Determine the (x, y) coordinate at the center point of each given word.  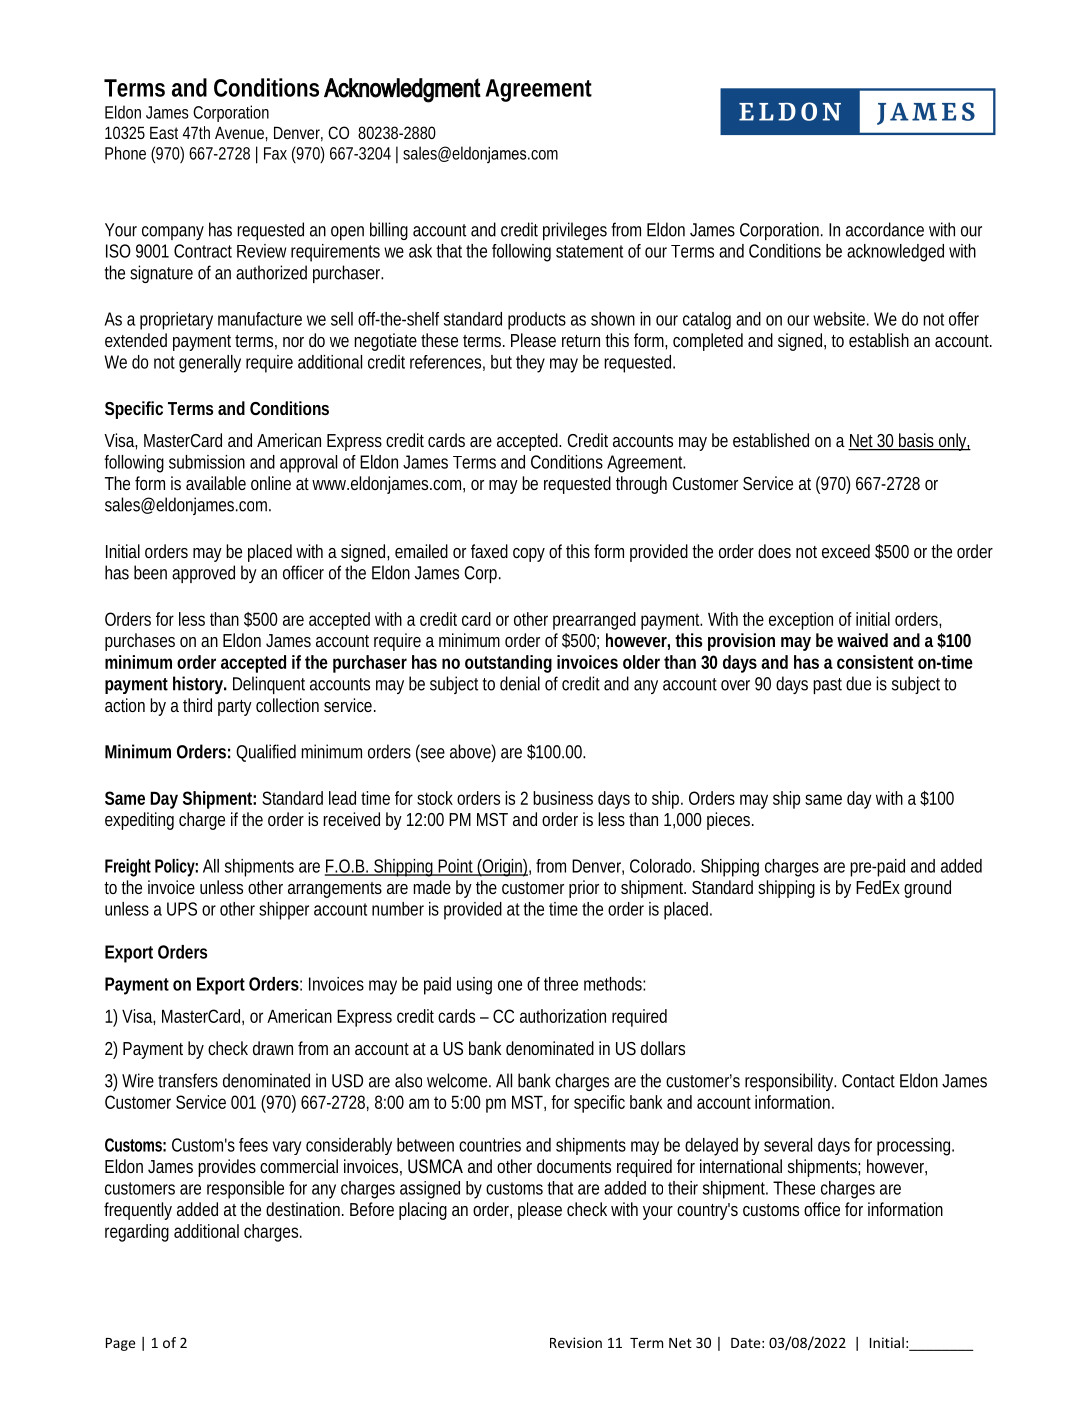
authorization (563, 1016)
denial (520, 683)
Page (120, 1344)
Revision (576, 1342)
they (530, 364)
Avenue (241, 134)
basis (918, 441)
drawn (273, 1048)
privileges (575, 231)
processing (915, 1147)
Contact (868, 1081)
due (858, 683)
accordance (885, 229)
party (235, 708)
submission (207, 462)
